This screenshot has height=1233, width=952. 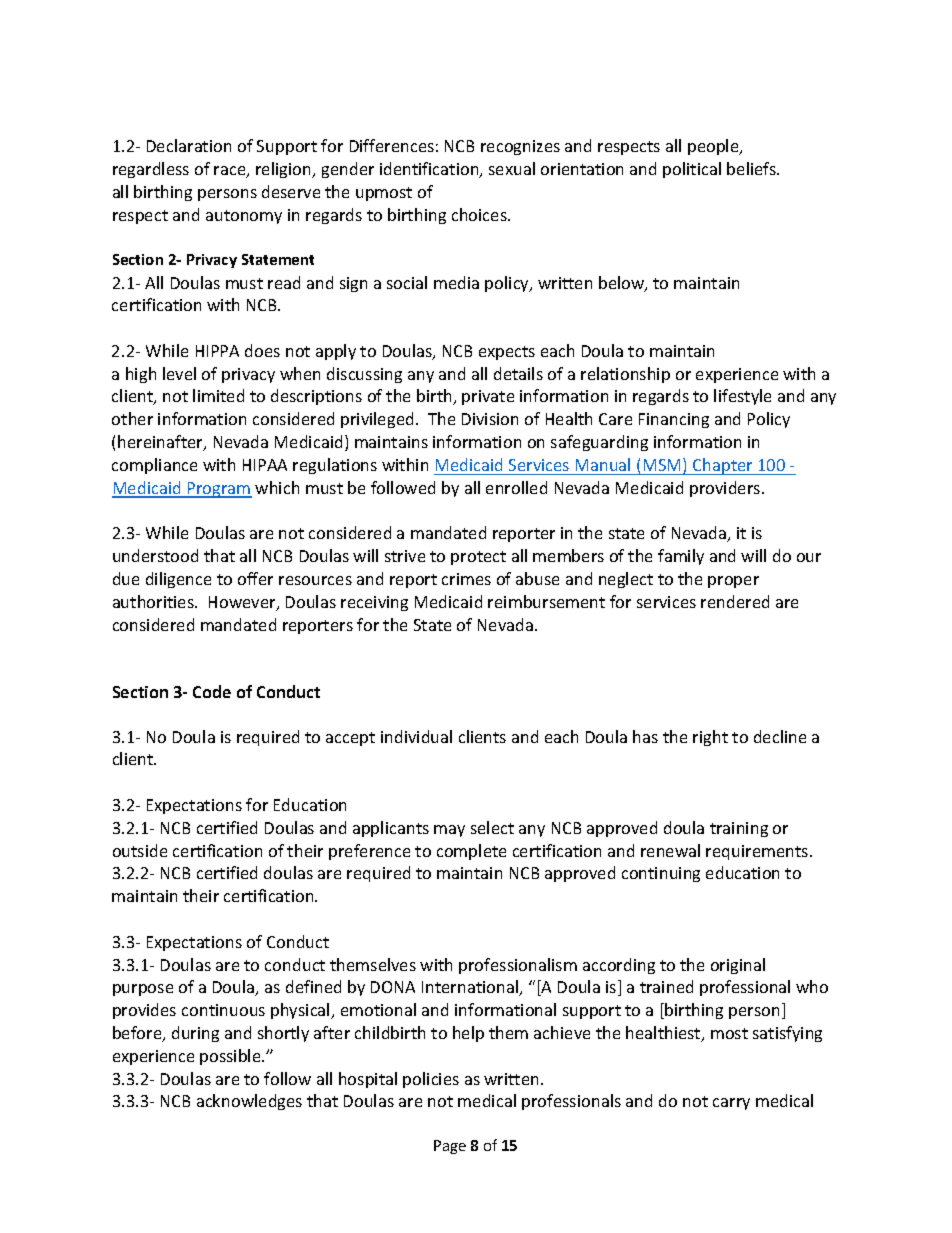 I want to click on enrolled, so click(x=516, y=487).
